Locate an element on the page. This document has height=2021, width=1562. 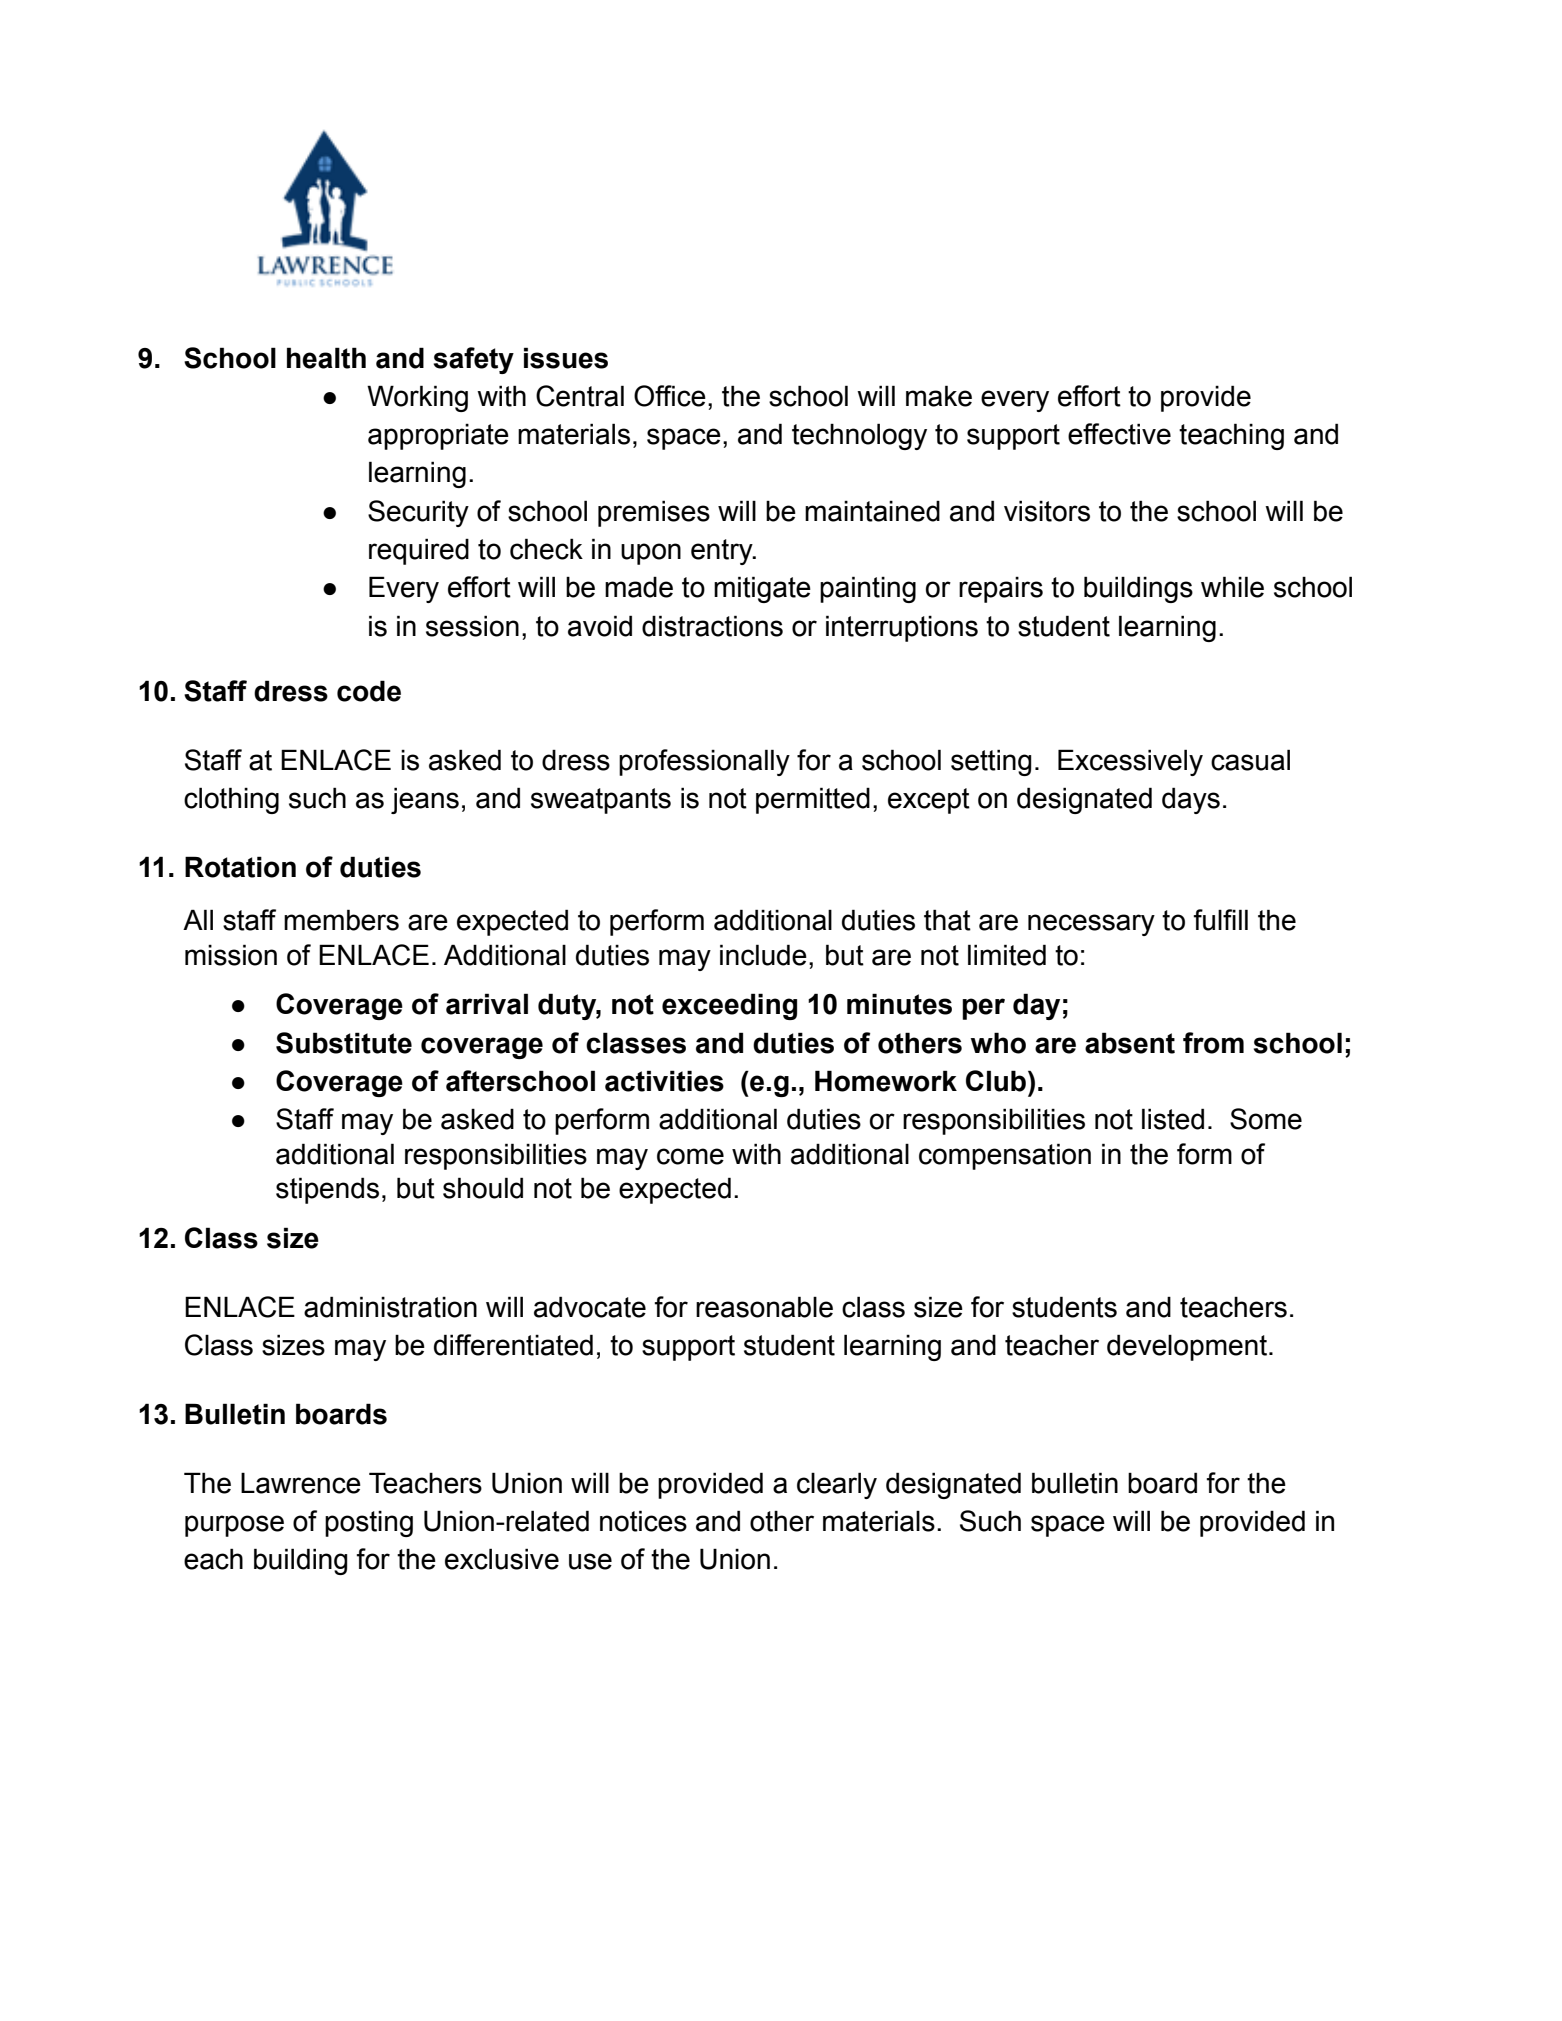
listed is located at coordinates (1173, 1119).
